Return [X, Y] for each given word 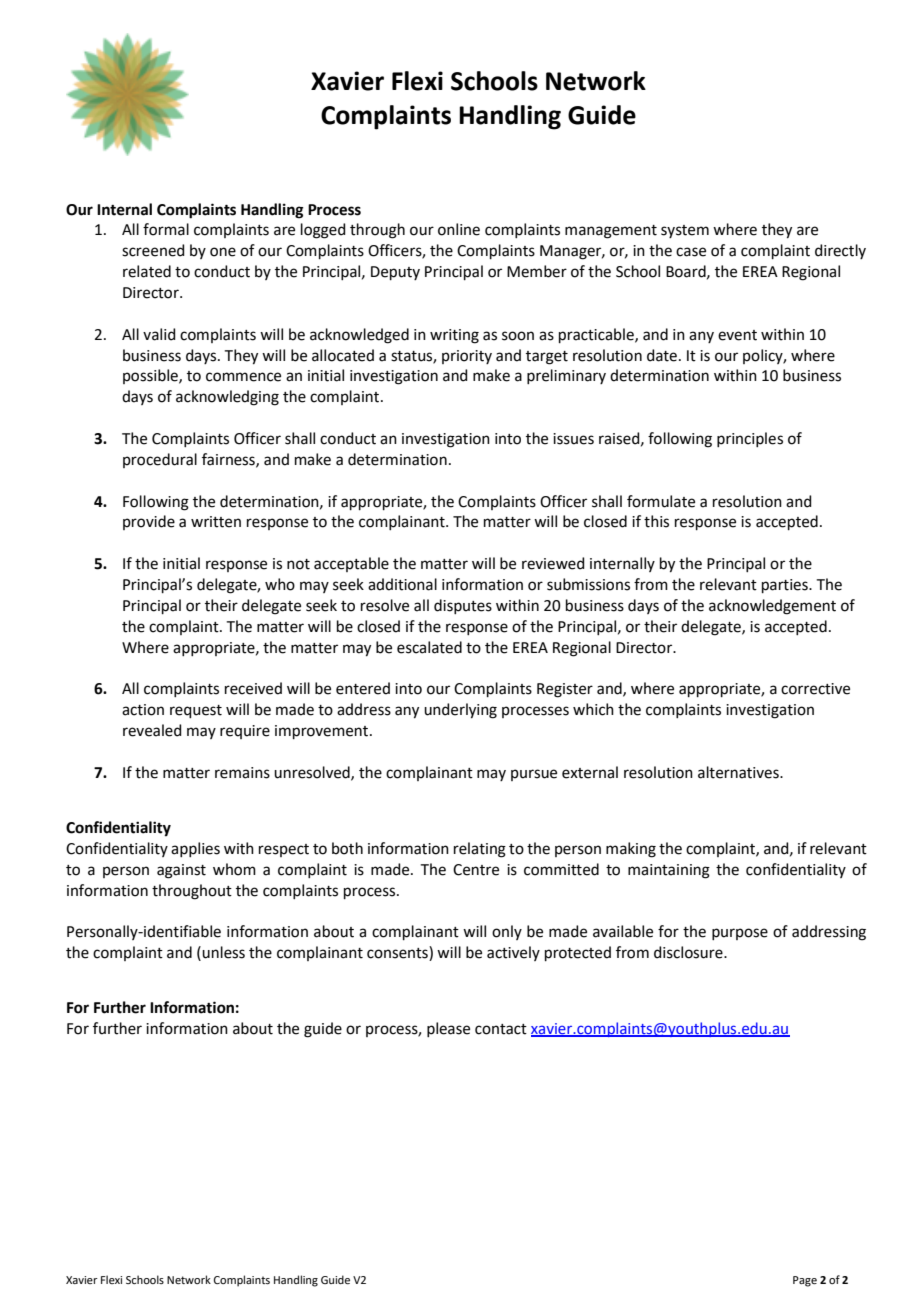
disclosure [689, 952]
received [253, 688]
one [223, 252]
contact [501, 1029]
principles [750, 439]
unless [223, 952]
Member [537, 271]
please [448, 1029]
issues [573, 439]
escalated [429, 647]
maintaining [669, 871]
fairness [229, 460]
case [691, 252]
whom [234, 869]
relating [480, 850]
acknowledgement [772, 607]
